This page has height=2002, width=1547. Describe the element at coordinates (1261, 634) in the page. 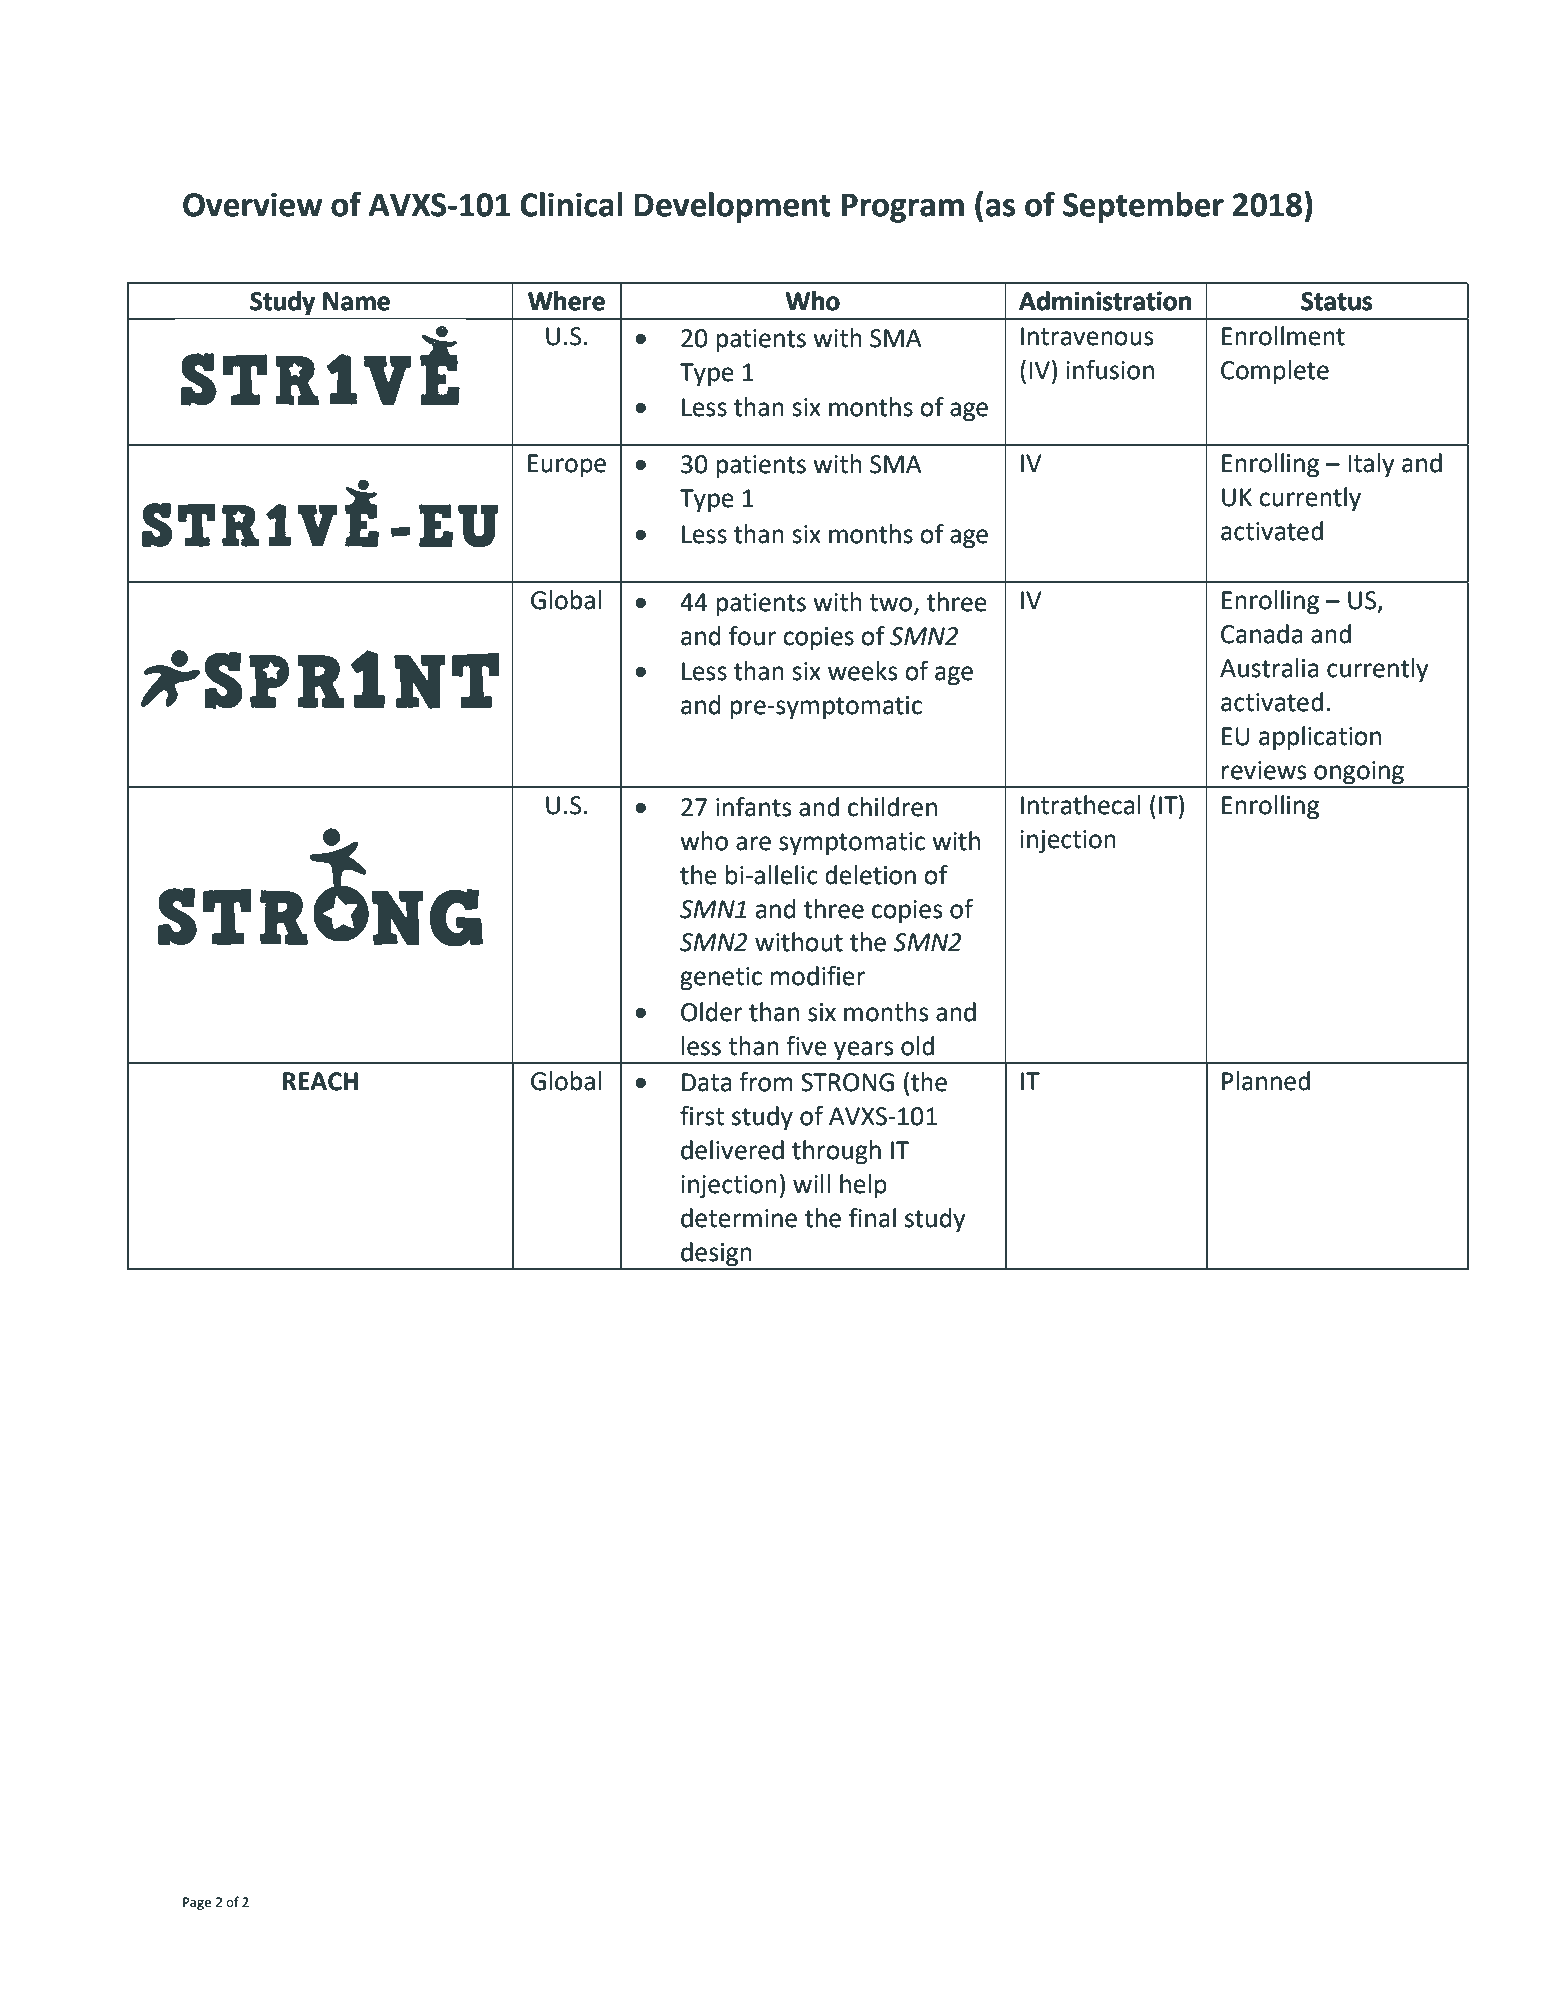

I see `Canada` at that location.
